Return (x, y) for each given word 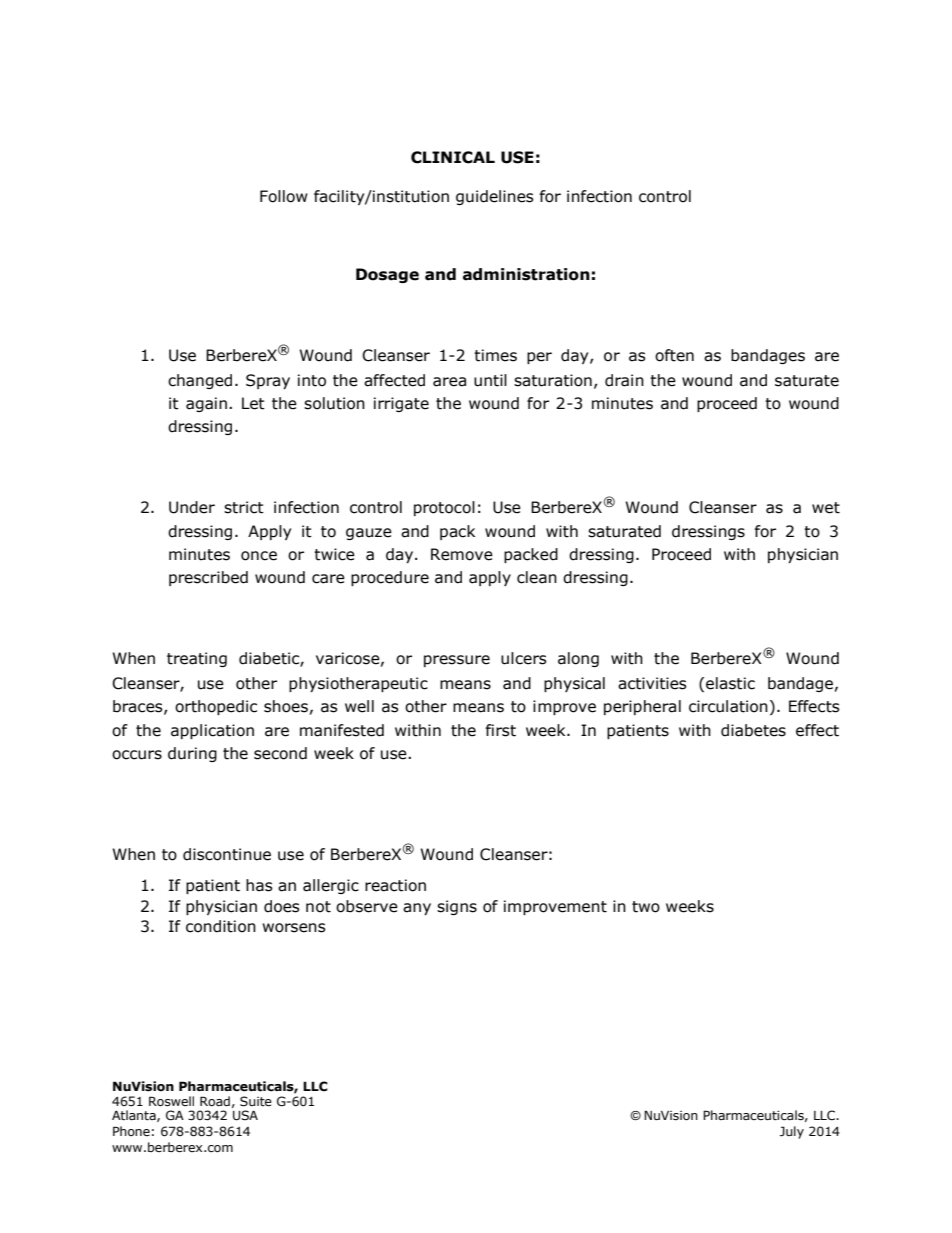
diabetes (753, 730)
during (192, 754)
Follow (284, 196)
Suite (256, 1101)
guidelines (495, 197)
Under (192, 507)
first (501, 730)
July (792, 1132)
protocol (444, 508)
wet (826, 508)
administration (526, 274)
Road (215, 1101)
